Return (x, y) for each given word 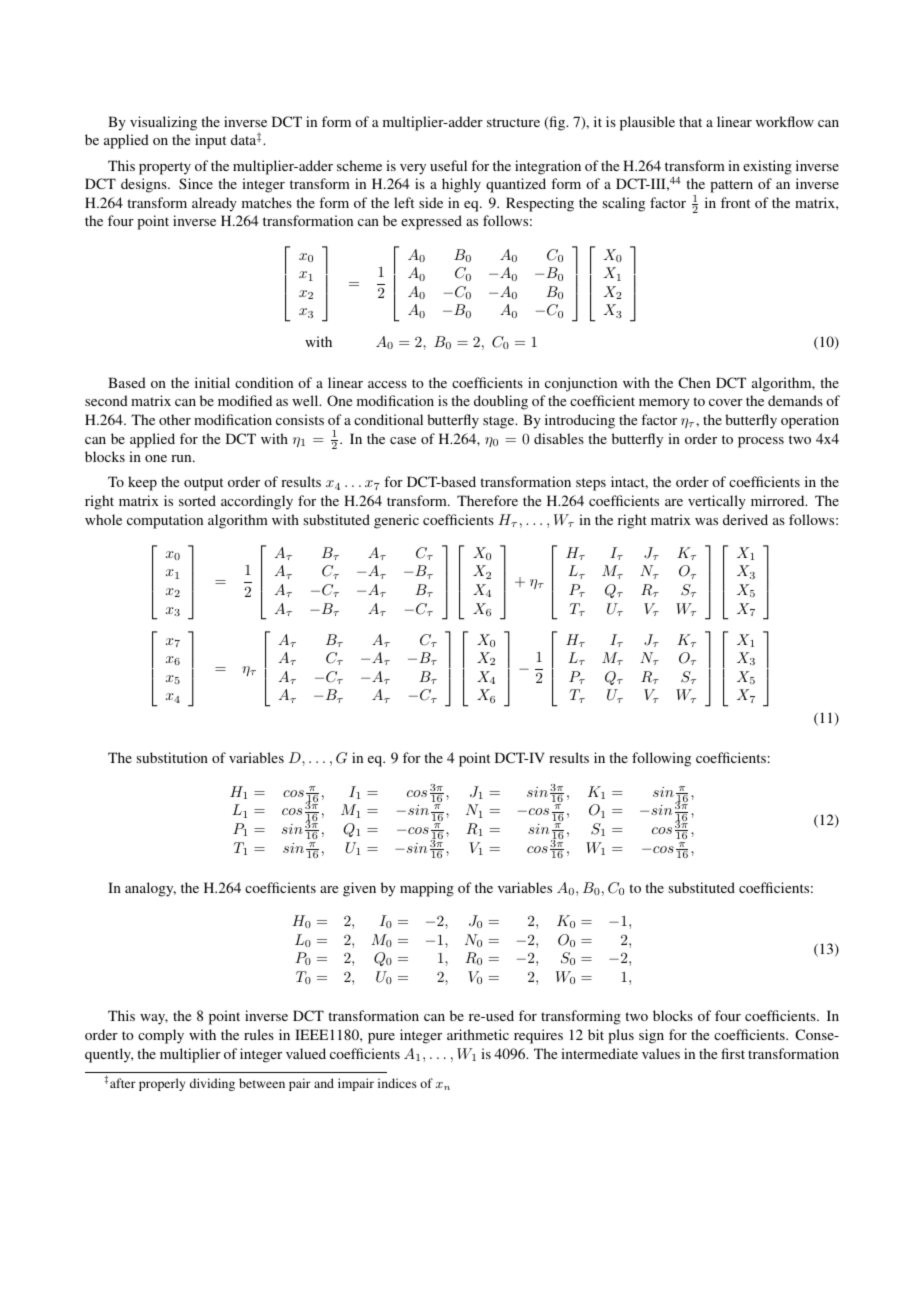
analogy (150, 889)
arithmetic (478, 1034)
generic (396, 521)
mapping (427, 889)
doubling (501, 402)
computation (165, 521)
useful (448, 165)
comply (161, 1036)
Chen (694, 382)
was (706, 521)
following (661, 759)
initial (212, 382)
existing (767, 167)
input (210, 141)
